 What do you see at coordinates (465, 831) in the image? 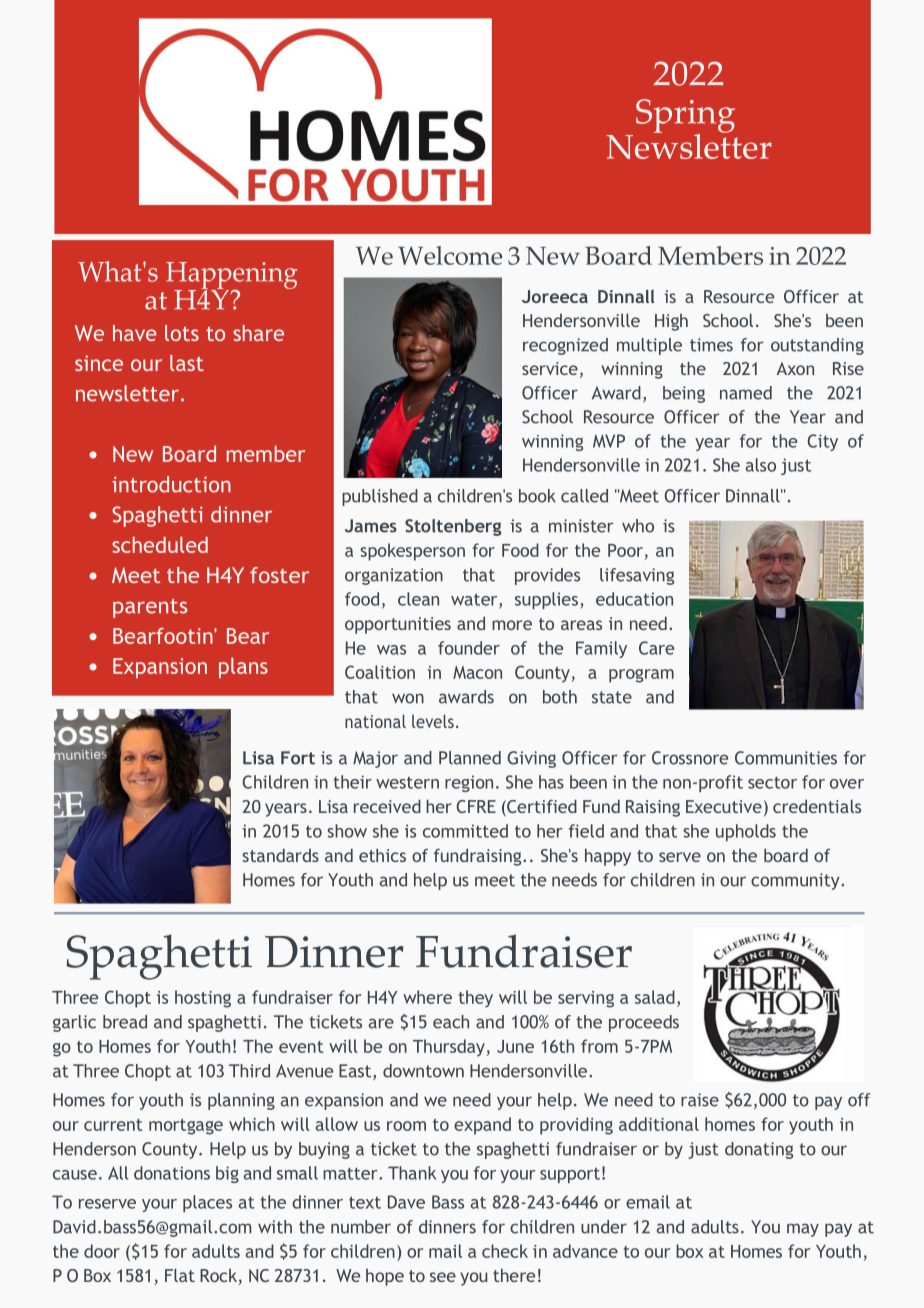
I see `committed` at bounding box center [465, 831].
